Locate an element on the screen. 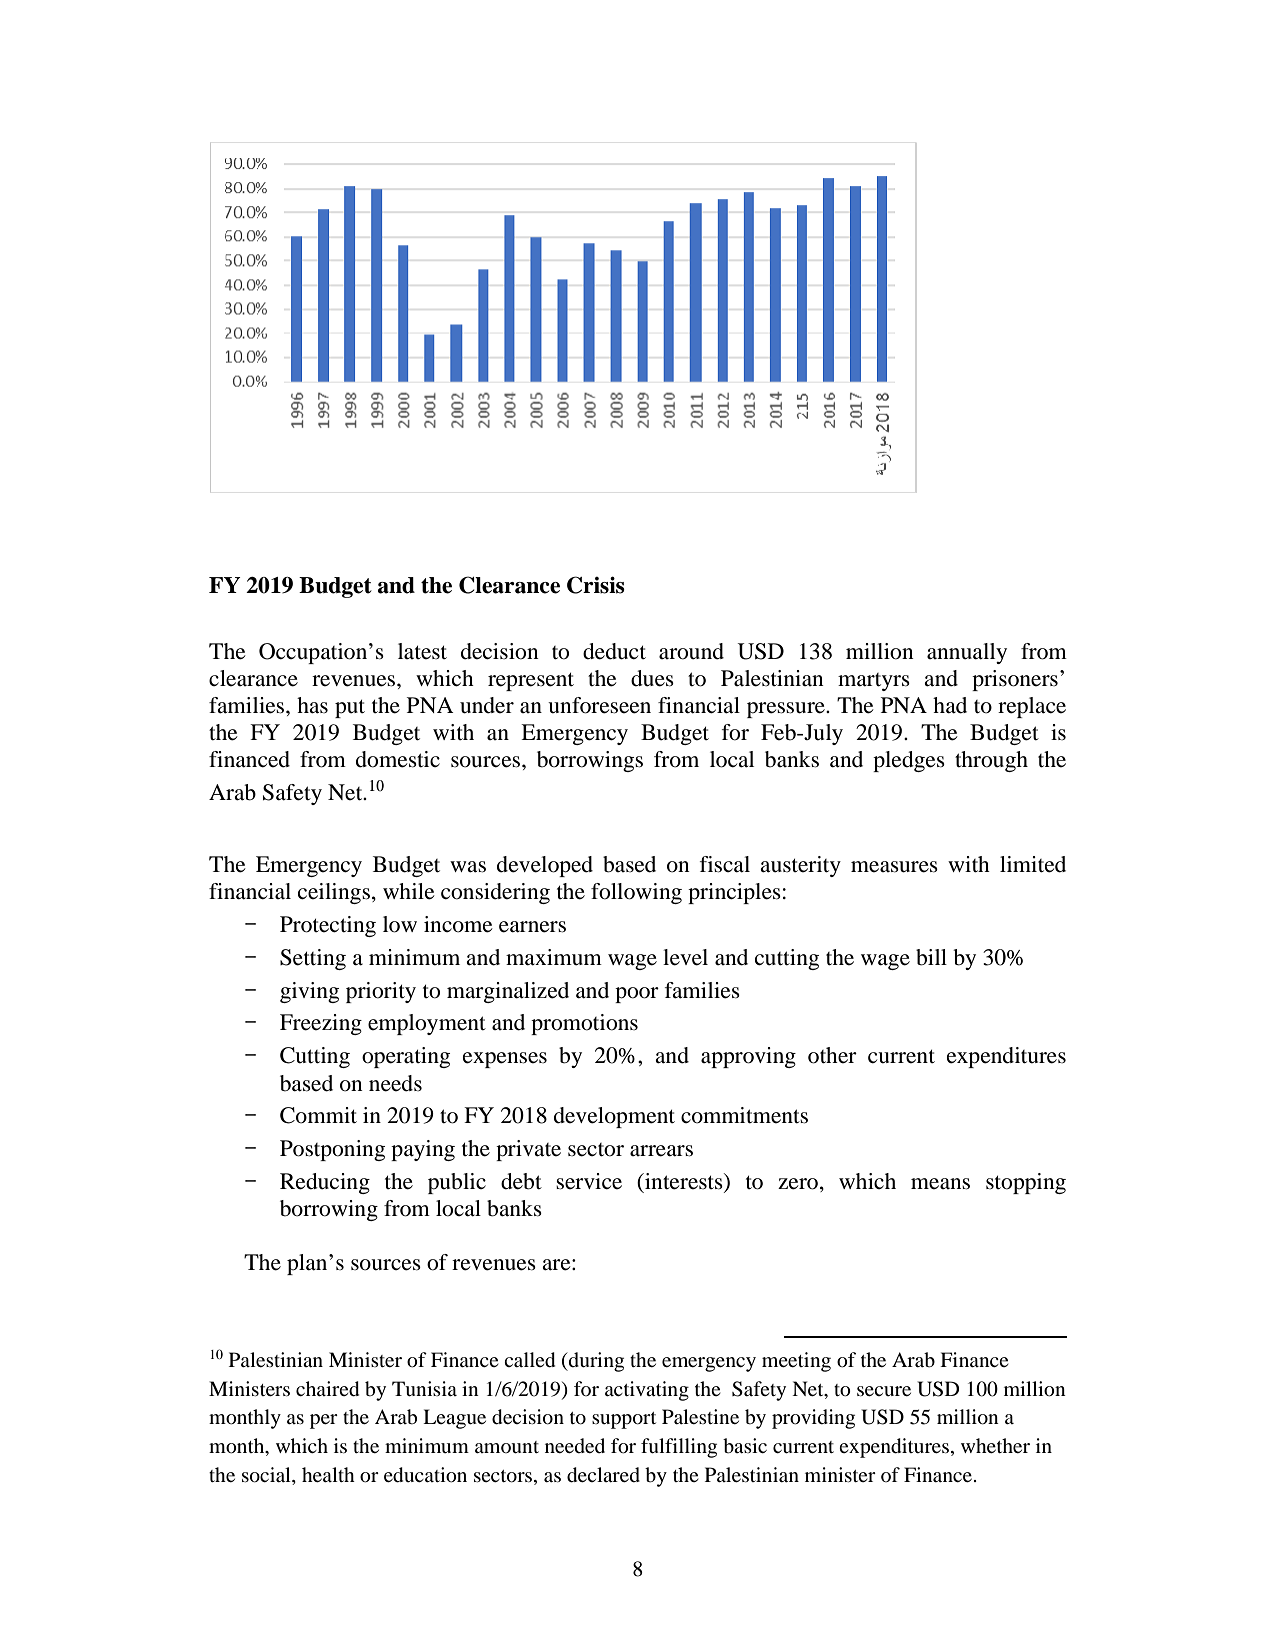 This screenshot has height=1651, width=1276. Freezing is located at coordinates (321, 1024).
